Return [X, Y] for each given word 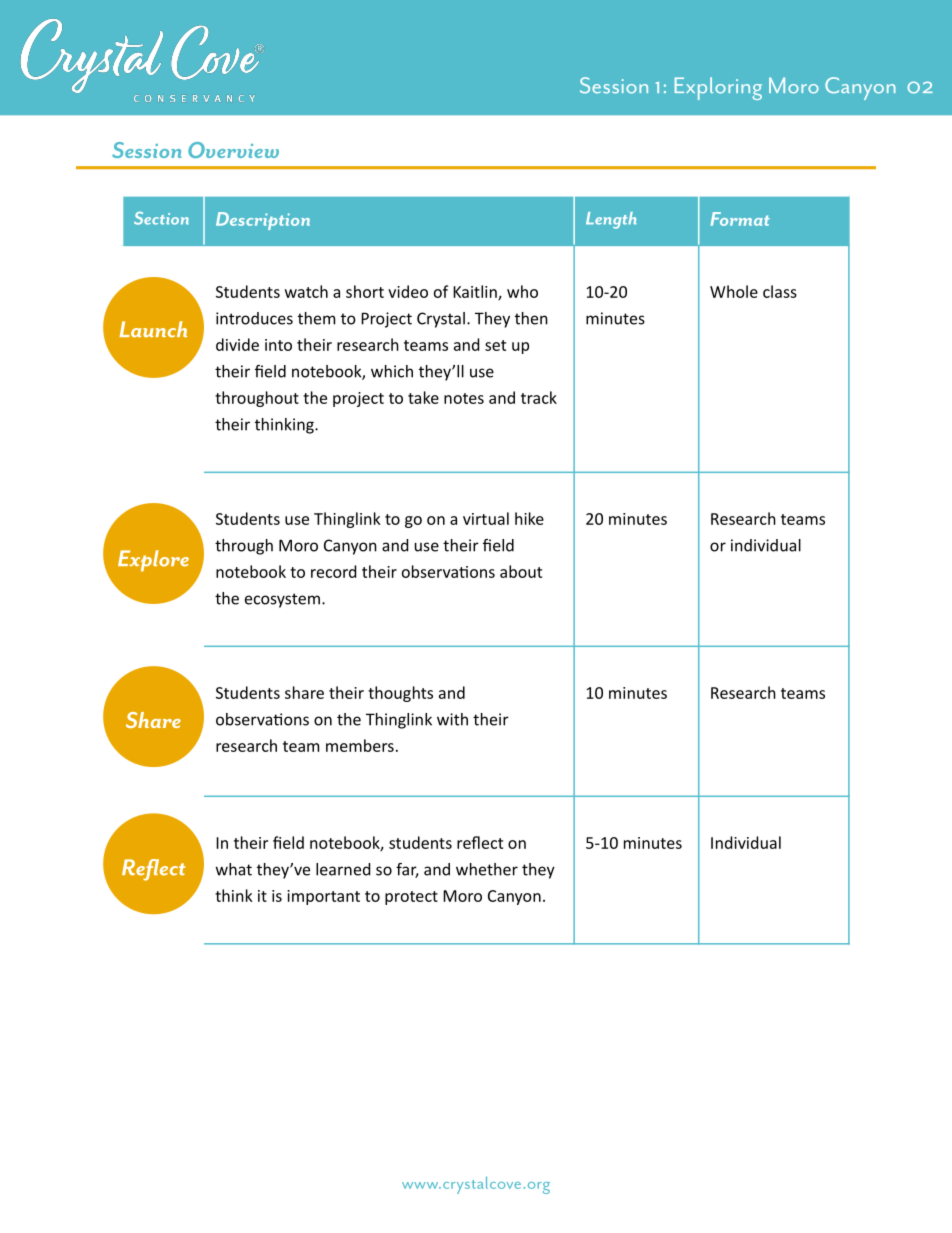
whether [487, 869]
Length [611, 220]
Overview [233, 150]
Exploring [718, 88]
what [234, 869]
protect [411, 898]
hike [529, 518]
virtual [486, 518]
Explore [153, 561]
